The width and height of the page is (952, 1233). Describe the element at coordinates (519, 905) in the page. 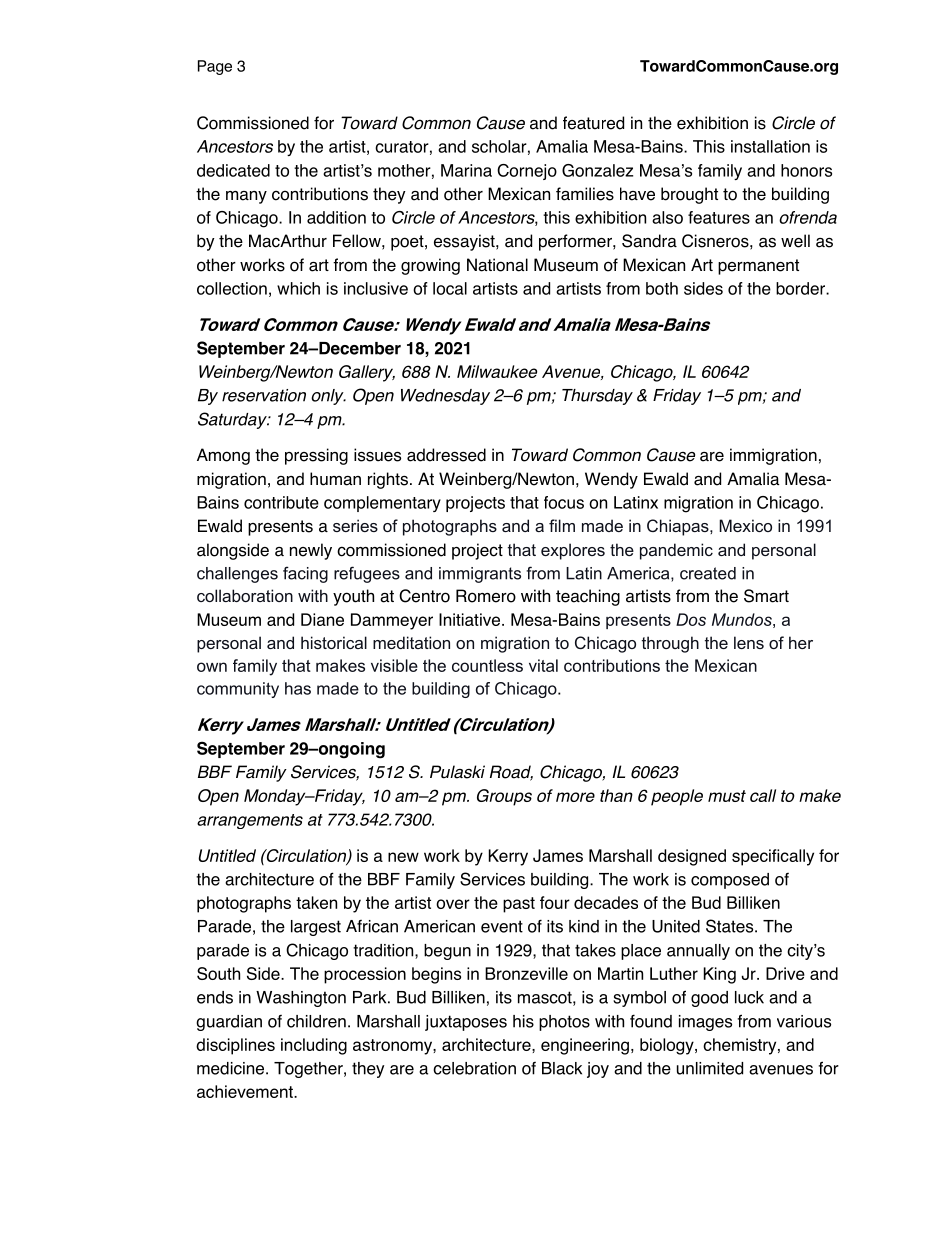

I see `past` at that location.
